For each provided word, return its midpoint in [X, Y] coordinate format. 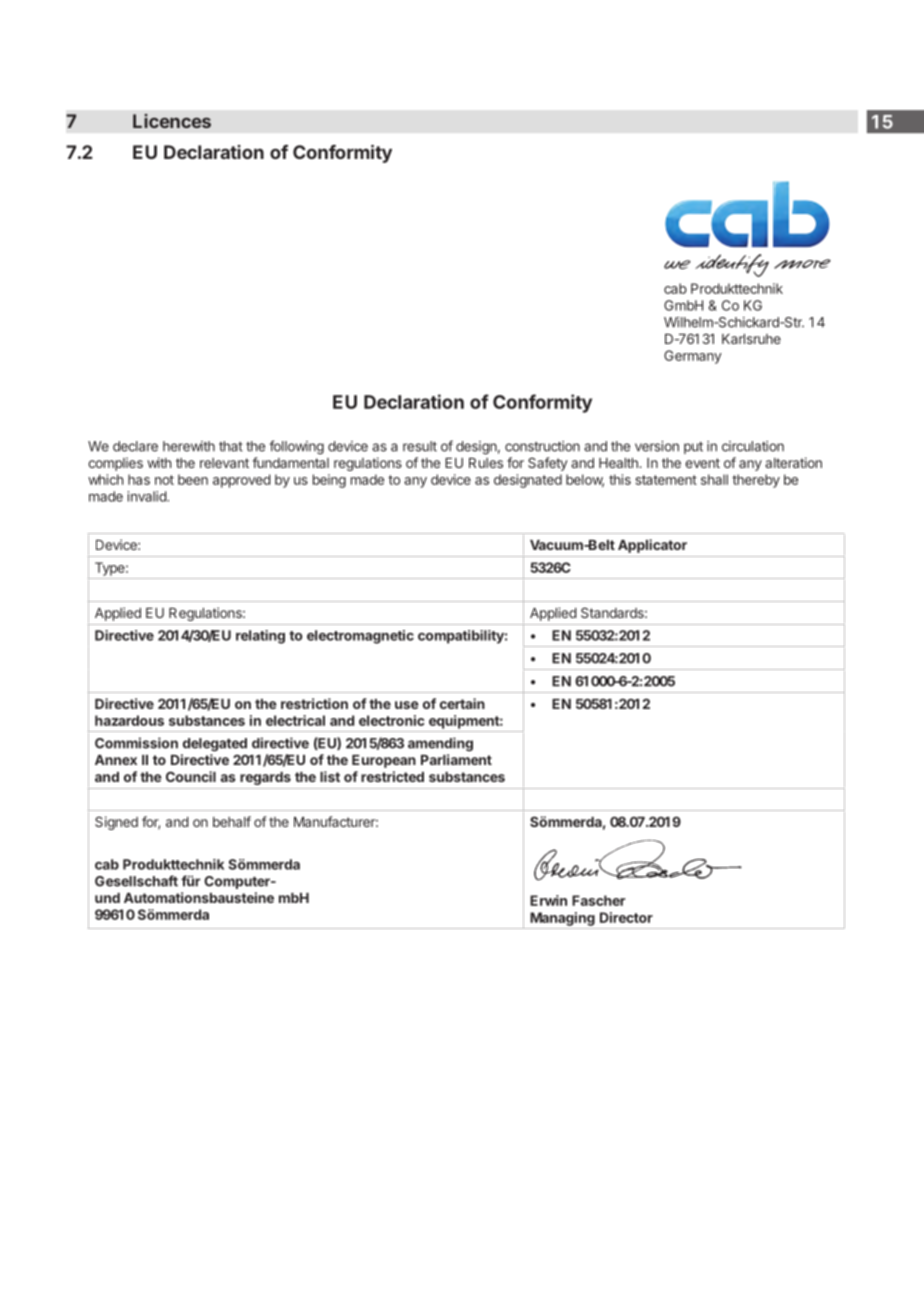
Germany [693, 357]
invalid [147, 496]
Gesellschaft [136, 881]
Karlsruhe [751, 339]
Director [626, 917]
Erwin [548, 900]
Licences [172, 121]
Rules [486, 463]
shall [714, 479]
